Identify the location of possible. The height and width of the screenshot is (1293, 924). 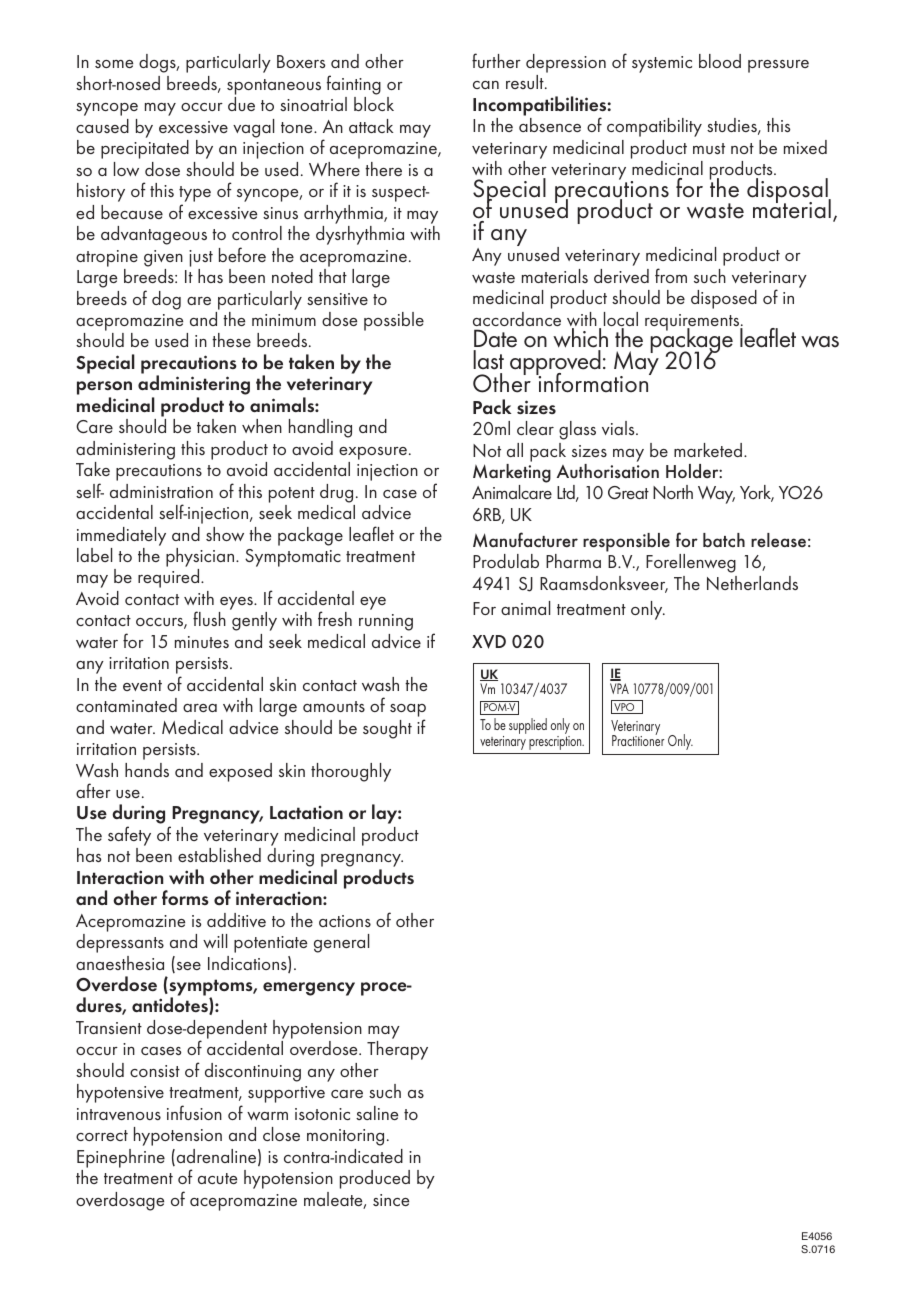
(394, 321).
